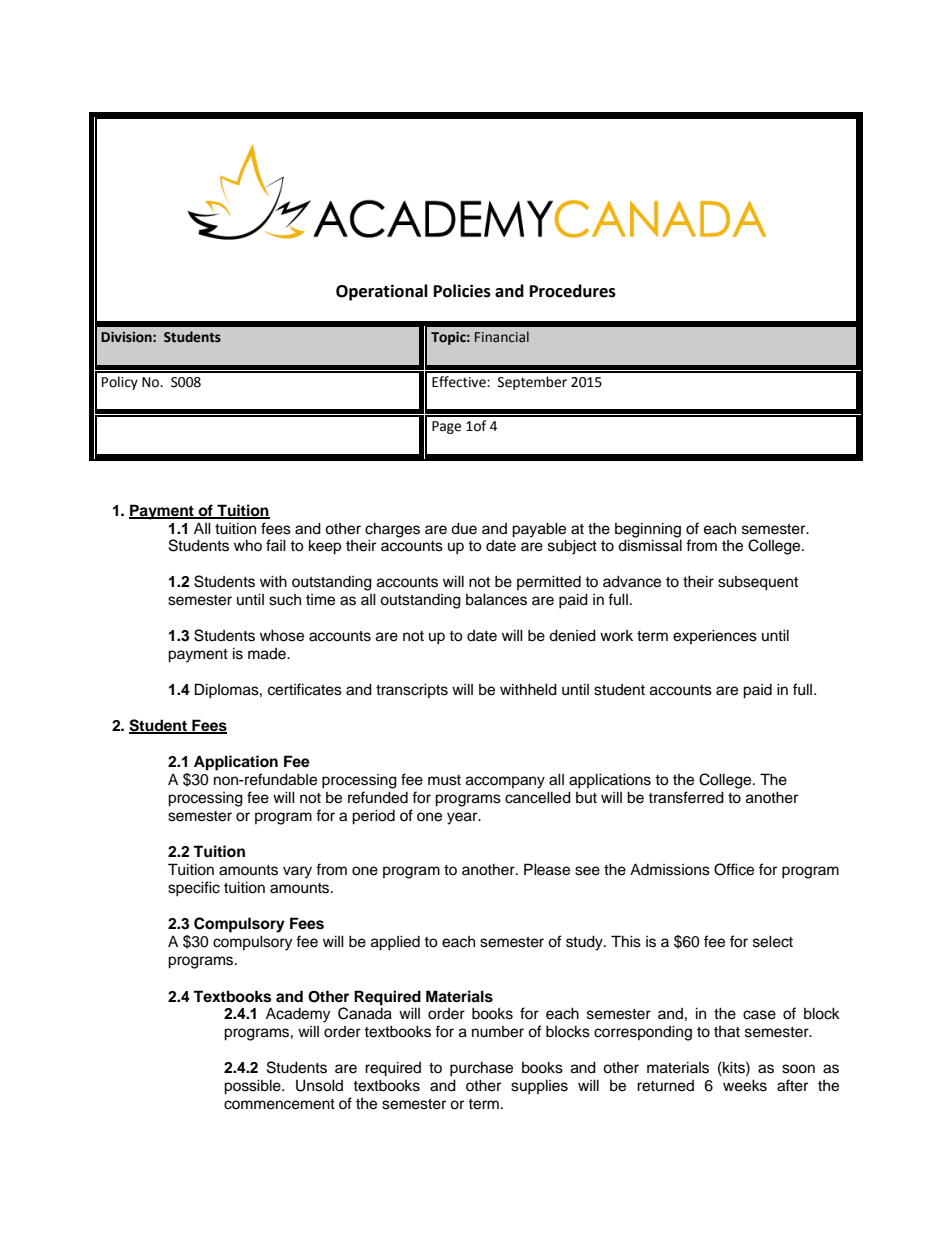 Image resolution: width=952 pixels, height=1233 pixels. I want to click on balances, so click(496, 599).
